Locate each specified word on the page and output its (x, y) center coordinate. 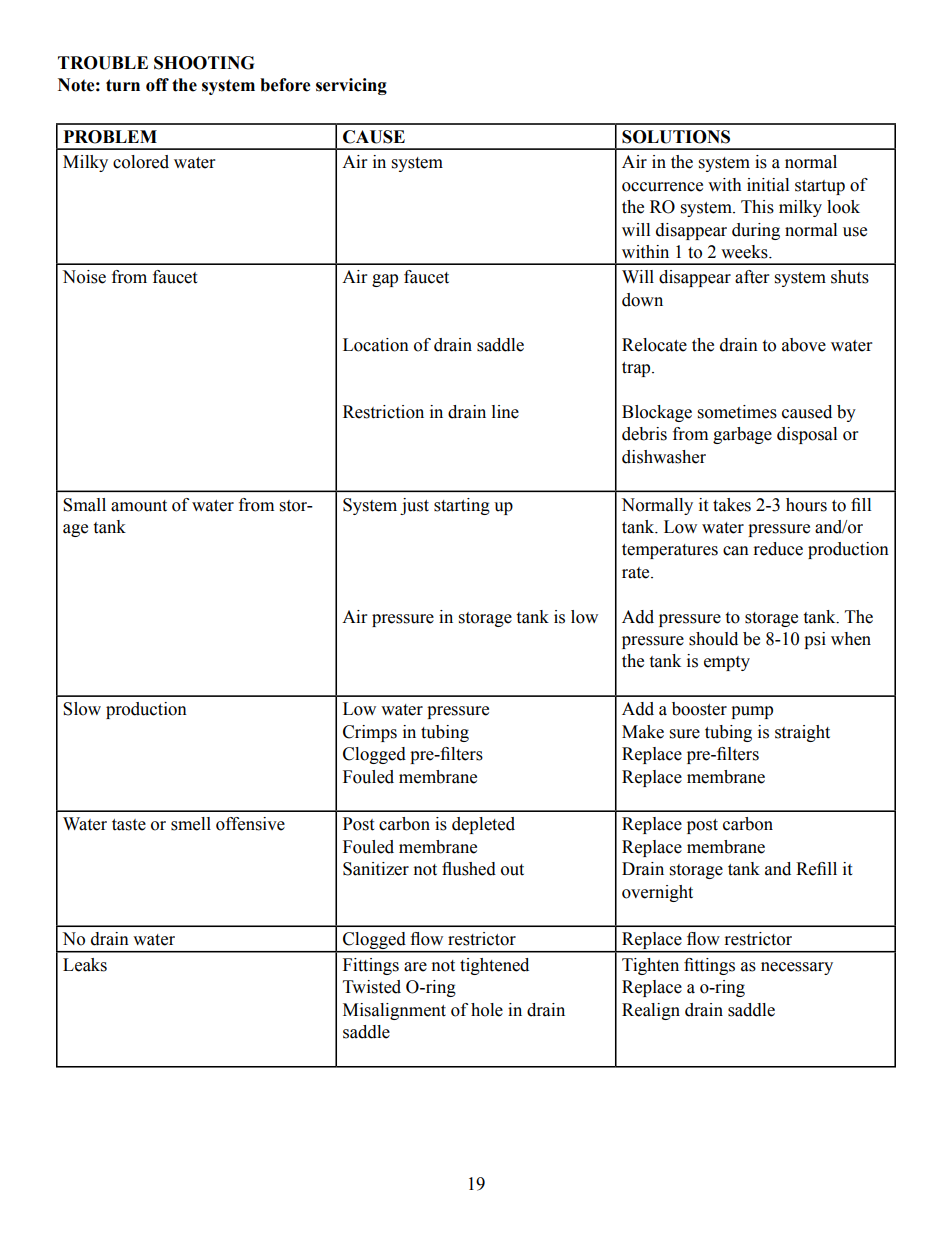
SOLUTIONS (676, 137)
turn (123, 85)
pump (752, 712)
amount (139, 506)
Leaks (85, 965)
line (505, 412)
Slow (82, 709)
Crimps (370, 733)
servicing (351, 86)
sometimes (737, 412)
